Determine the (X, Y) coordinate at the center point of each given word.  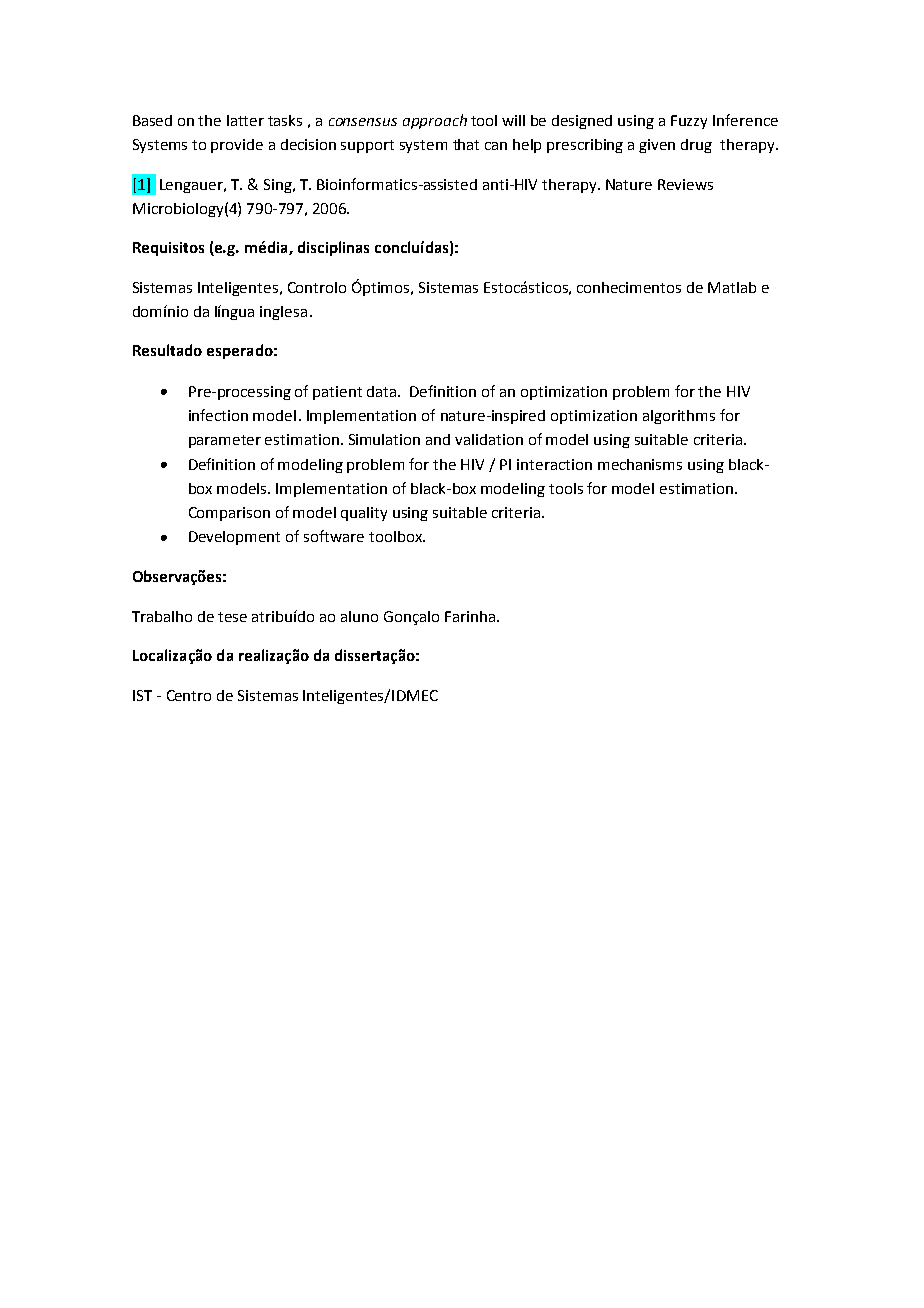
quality (364, 514)
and (438, 439)
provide (237, 146)
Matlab (732, 287)
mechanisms (640, 464)
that (466, 144)
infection (218, 415)
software (334, 536)
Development (234, 538)
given (657, 146)
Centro (189, 695)
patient (337, 393)
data (383, 391)
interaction (554, 464)
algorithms (679, 417)
